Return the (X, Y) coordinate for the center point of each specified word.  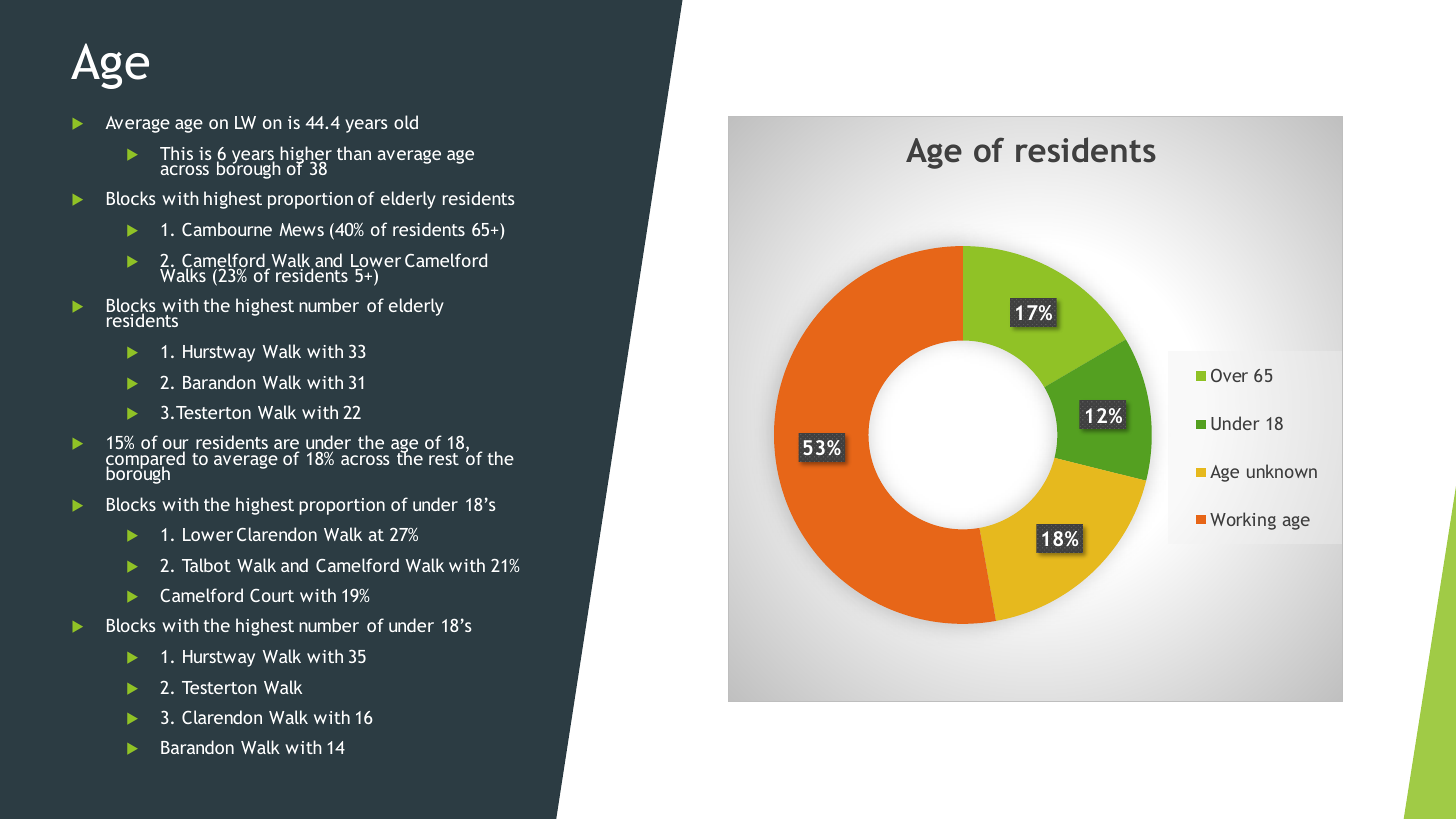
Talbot (206, 565)
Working (1243, 521)
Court (272, 595)
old (406, 122)
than (354, 153)
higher (305, 156)
